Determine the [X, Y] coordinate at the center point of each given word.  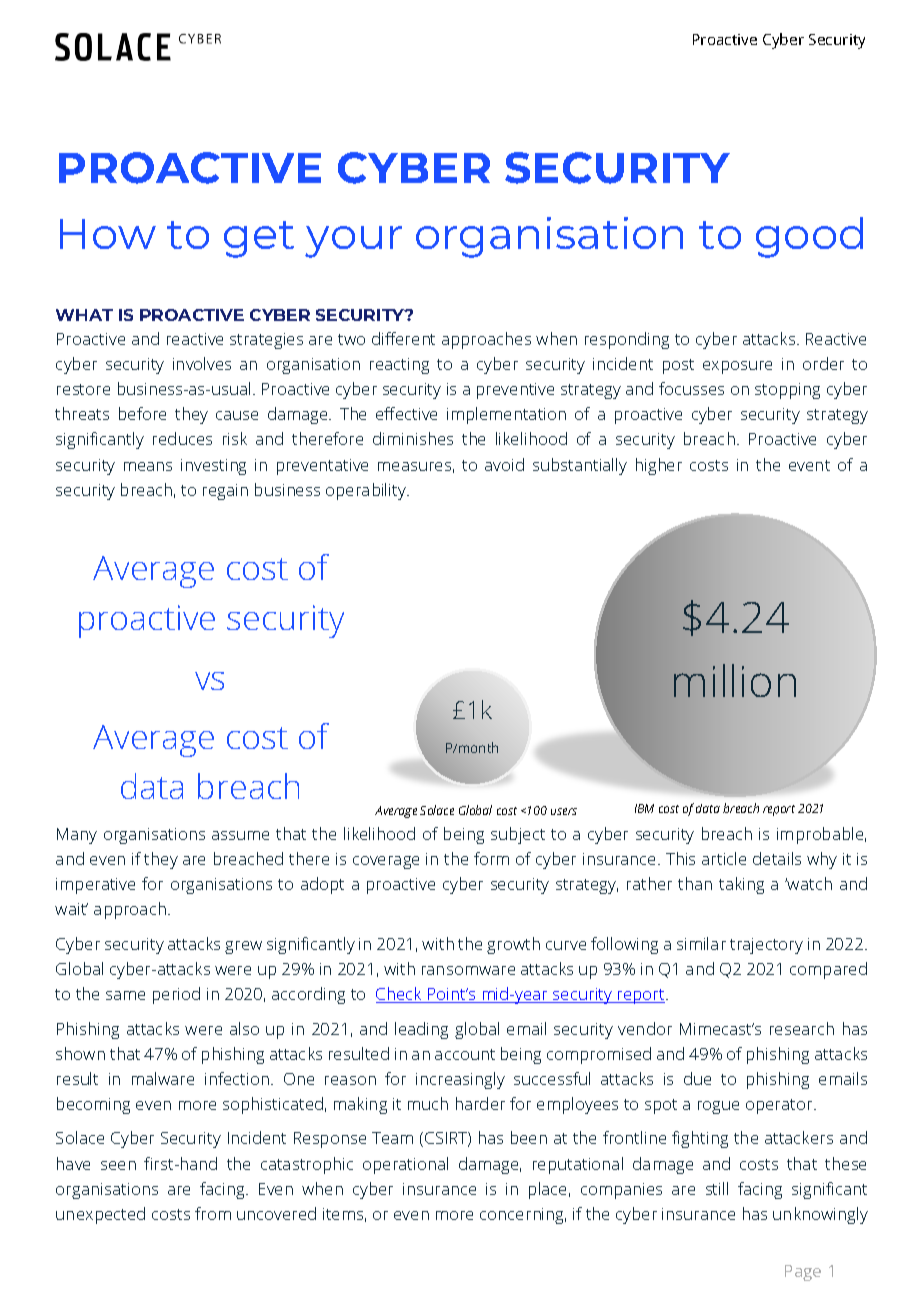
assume [240, 835]
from [213, 1213]
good [809, 237]
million [735, 680]
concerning [523, 1216]
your [353, 242]
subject [518, 835]
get [259, 239]
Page [803, 1273]
